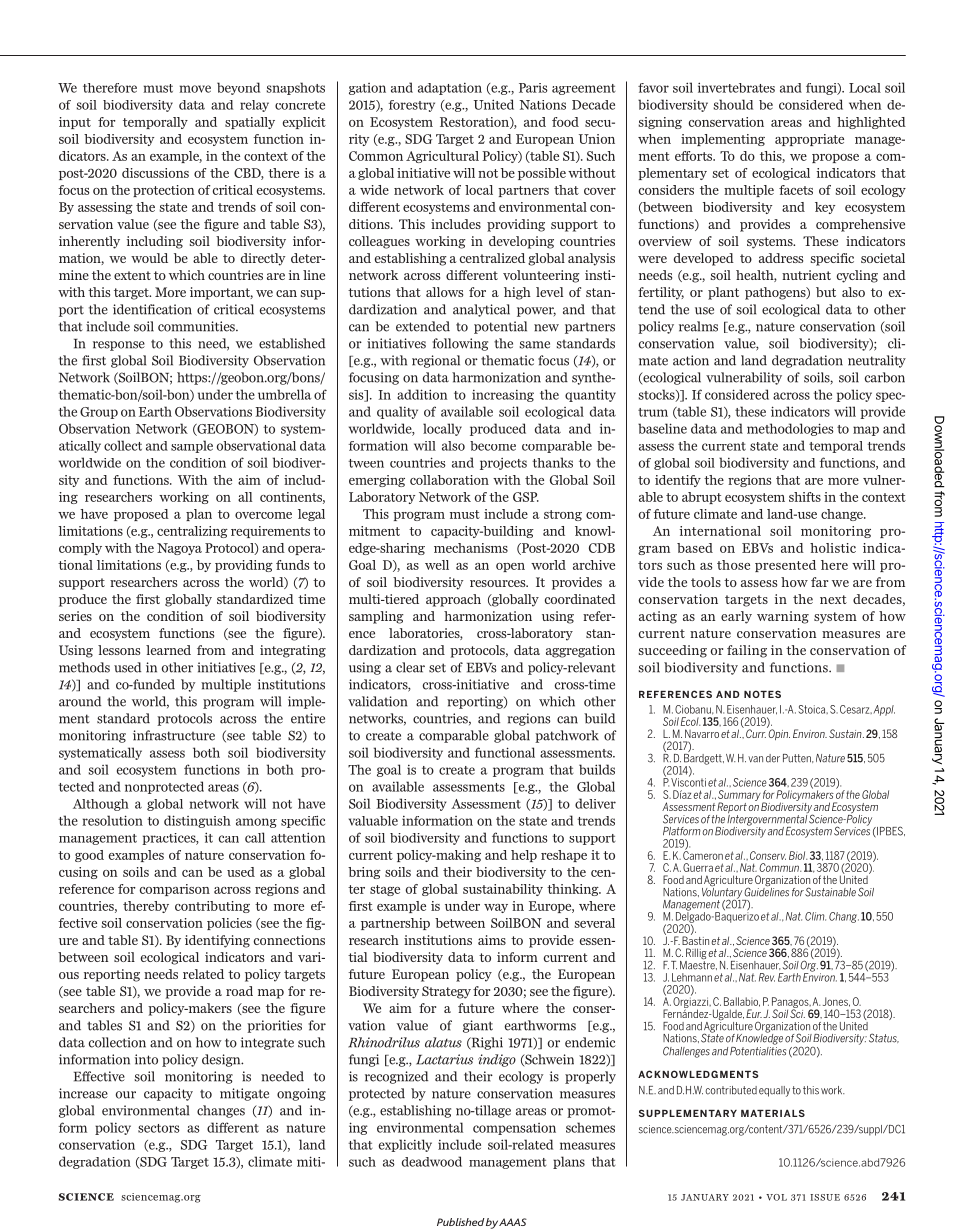  What do you see at coordinates (83, 1093) in the screenshot?
I see `increase` at bounding box center [83, 1093].
